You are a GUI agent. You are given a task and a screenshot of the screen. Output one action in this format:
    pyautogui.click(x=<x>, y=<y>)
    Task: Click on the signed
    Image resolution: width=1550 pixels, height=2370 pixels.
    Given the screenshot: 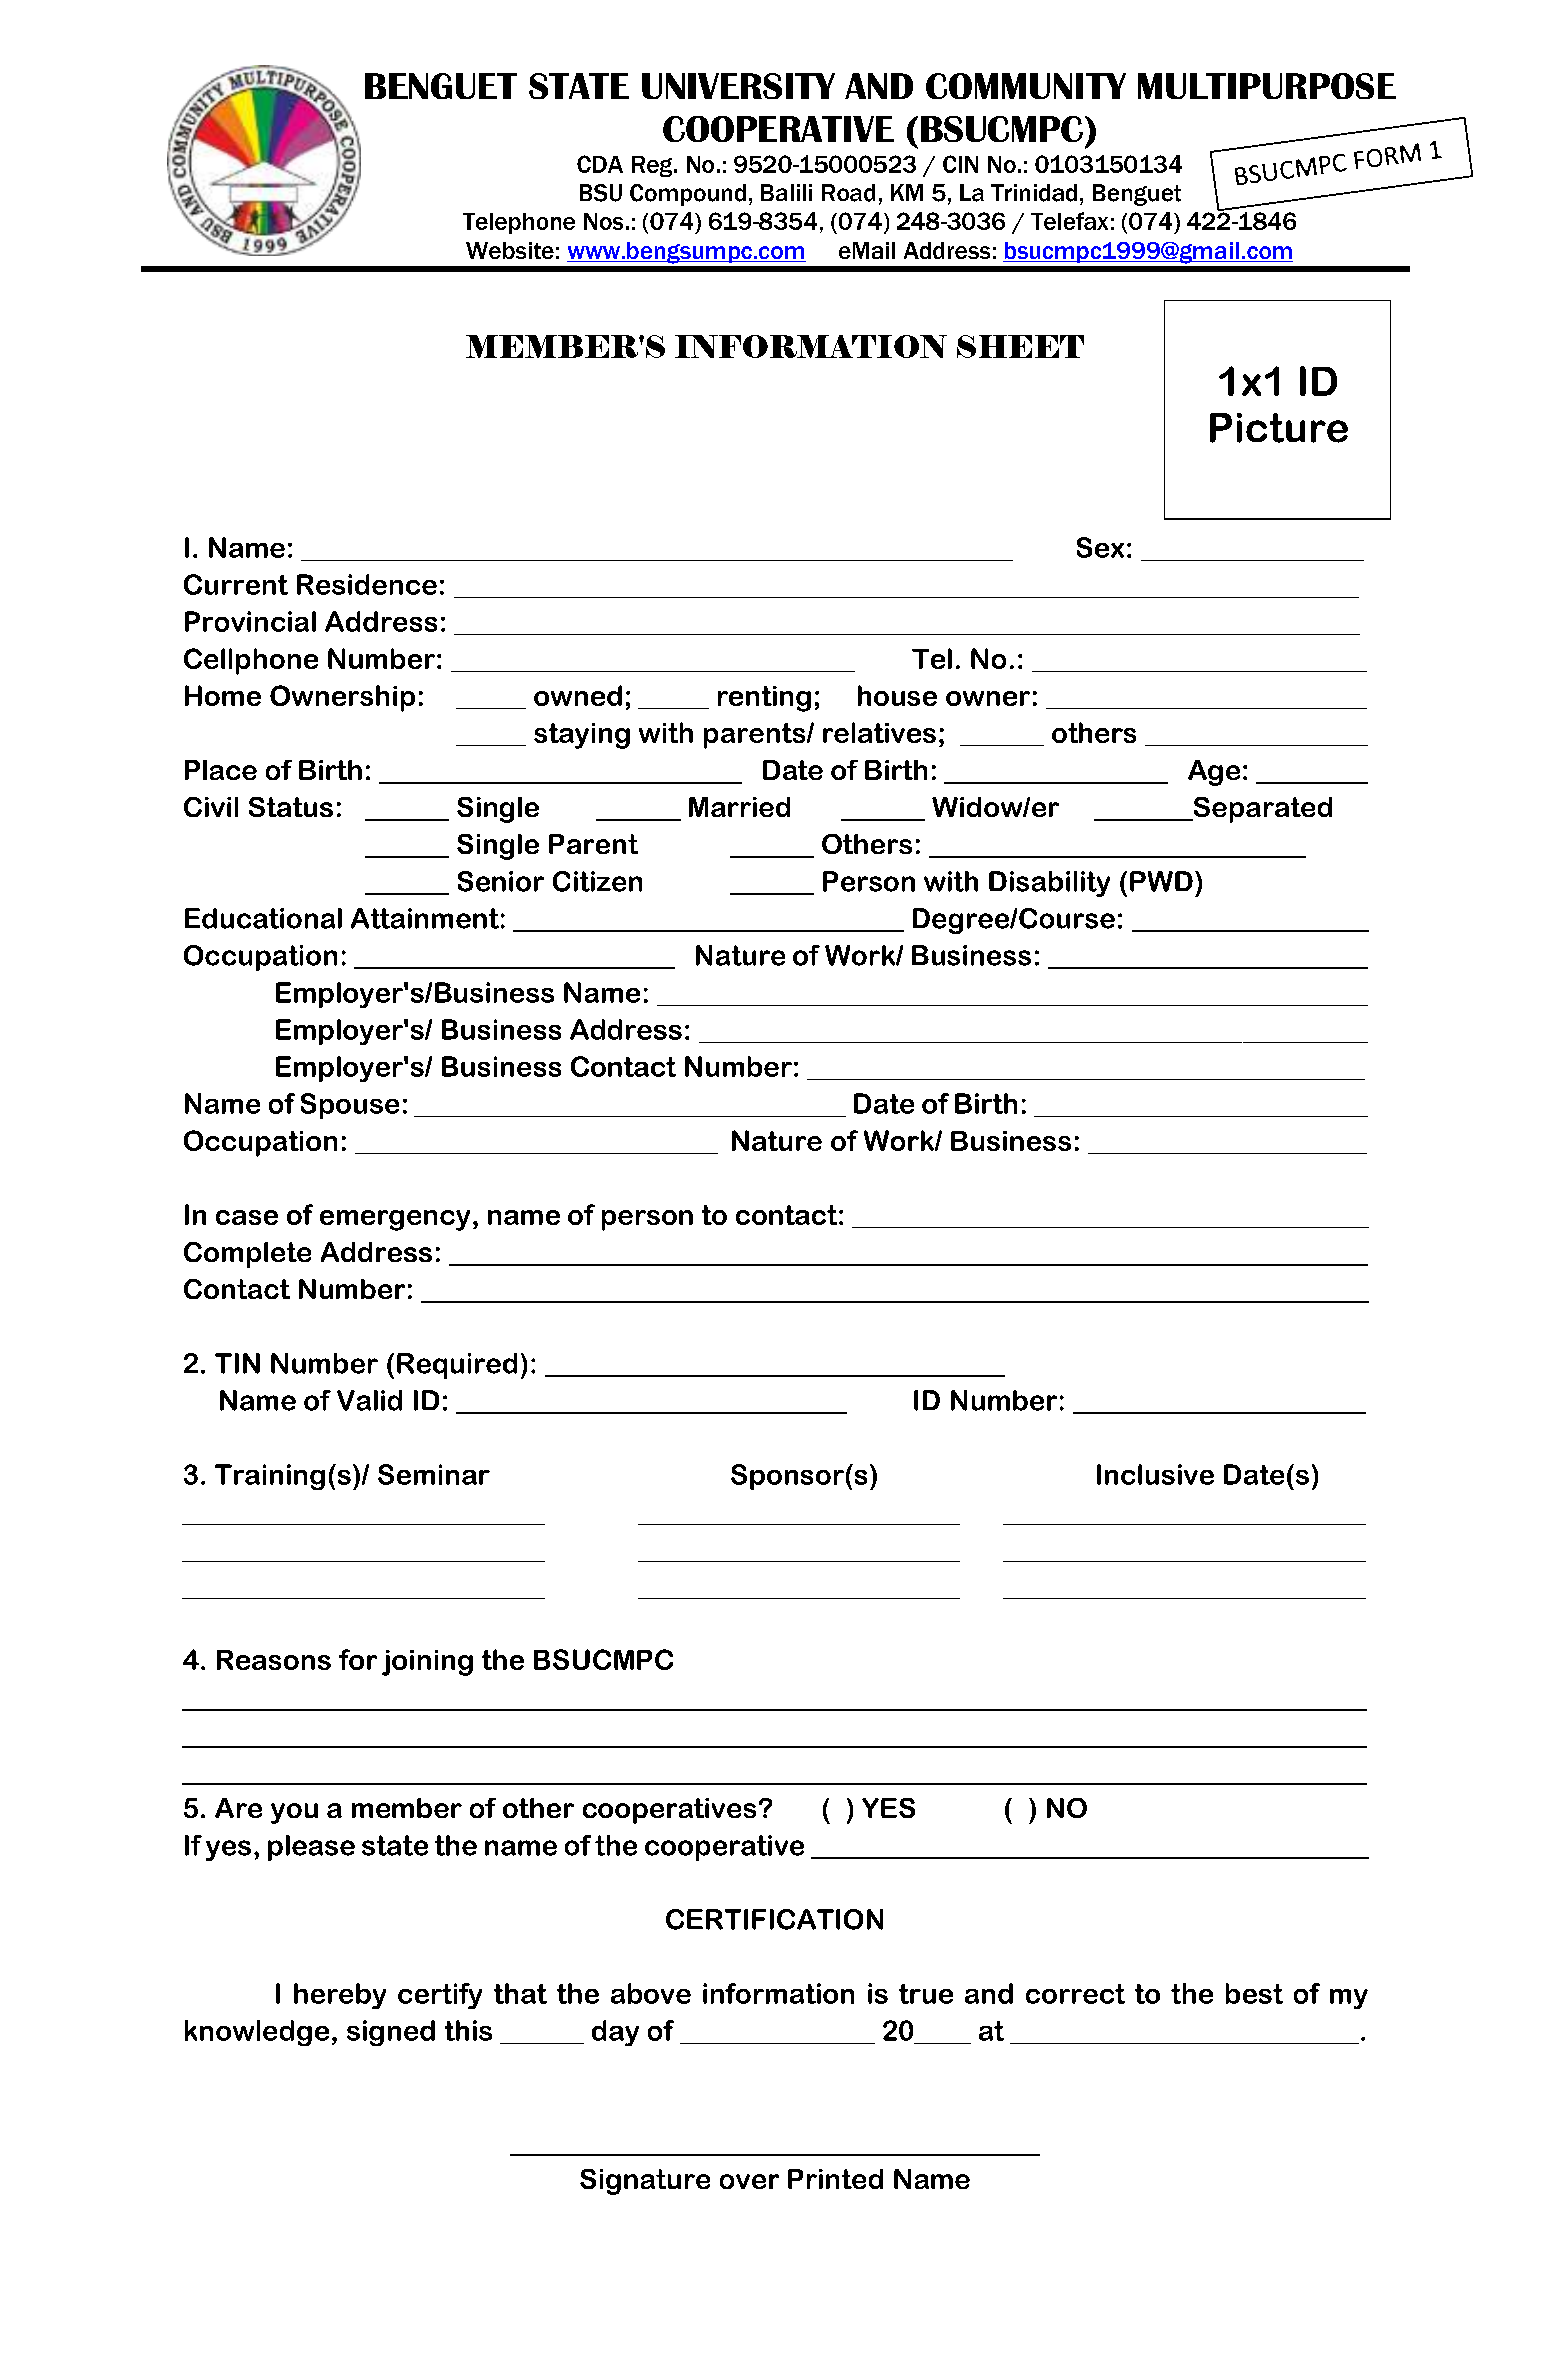 What is the action you would take?
    pyautogui.click(x=391, y=2033)
